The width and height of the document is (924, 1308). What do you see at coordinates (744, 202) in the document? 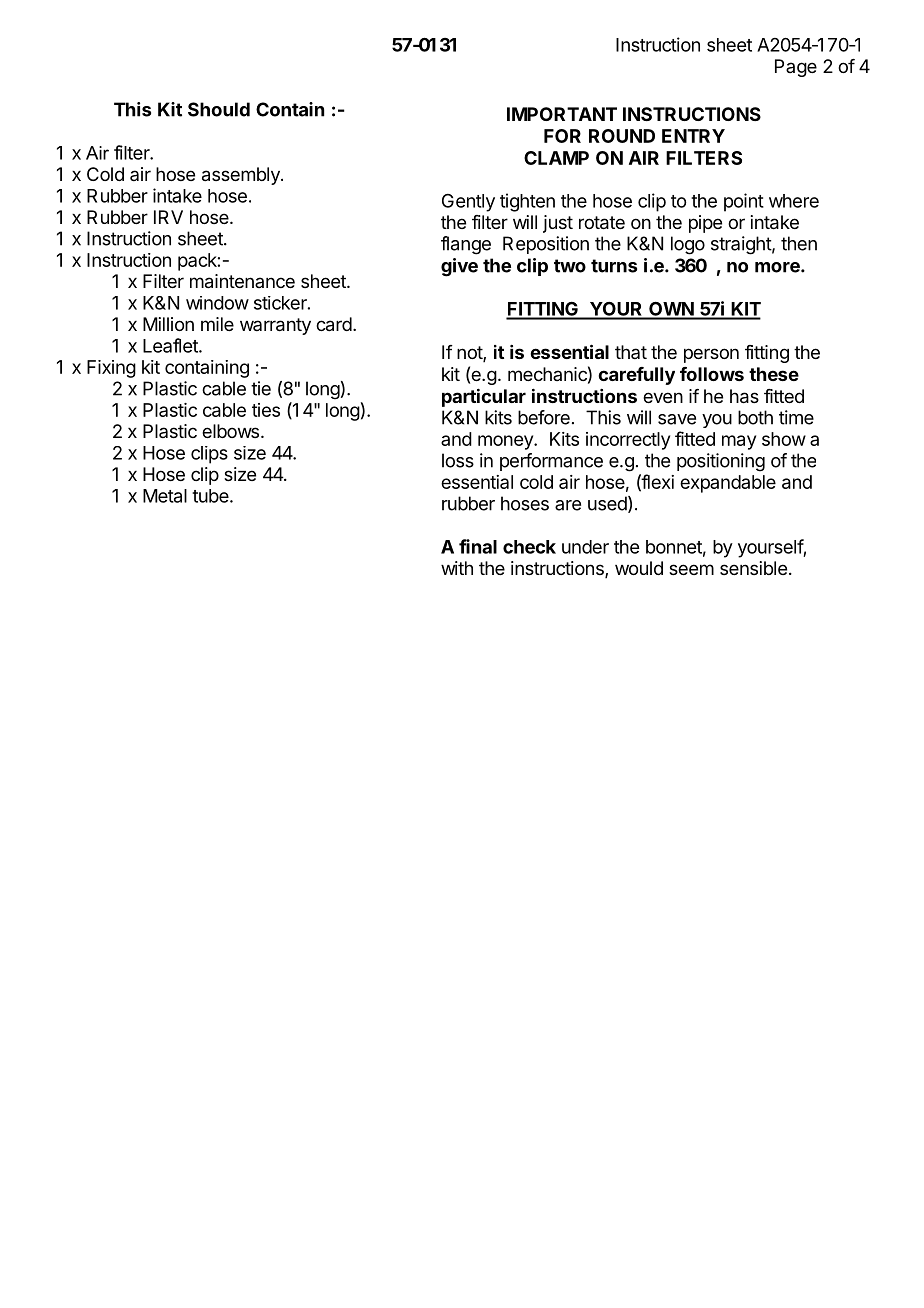
I see `point` at bounding box center [744, 202].
